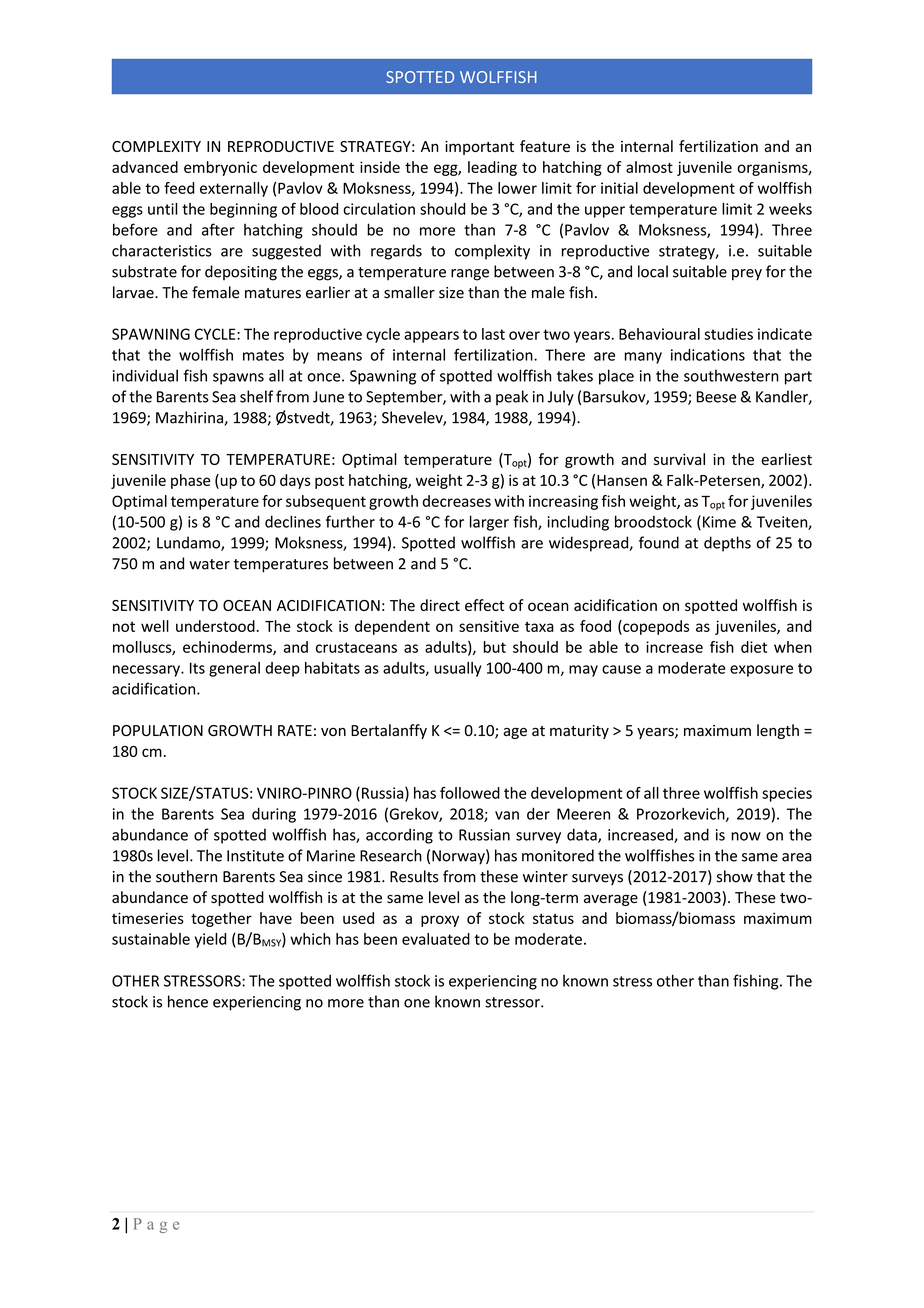  Describe the element at coordinates (190, 481) in the screenshot. I see `phase` at that location.
